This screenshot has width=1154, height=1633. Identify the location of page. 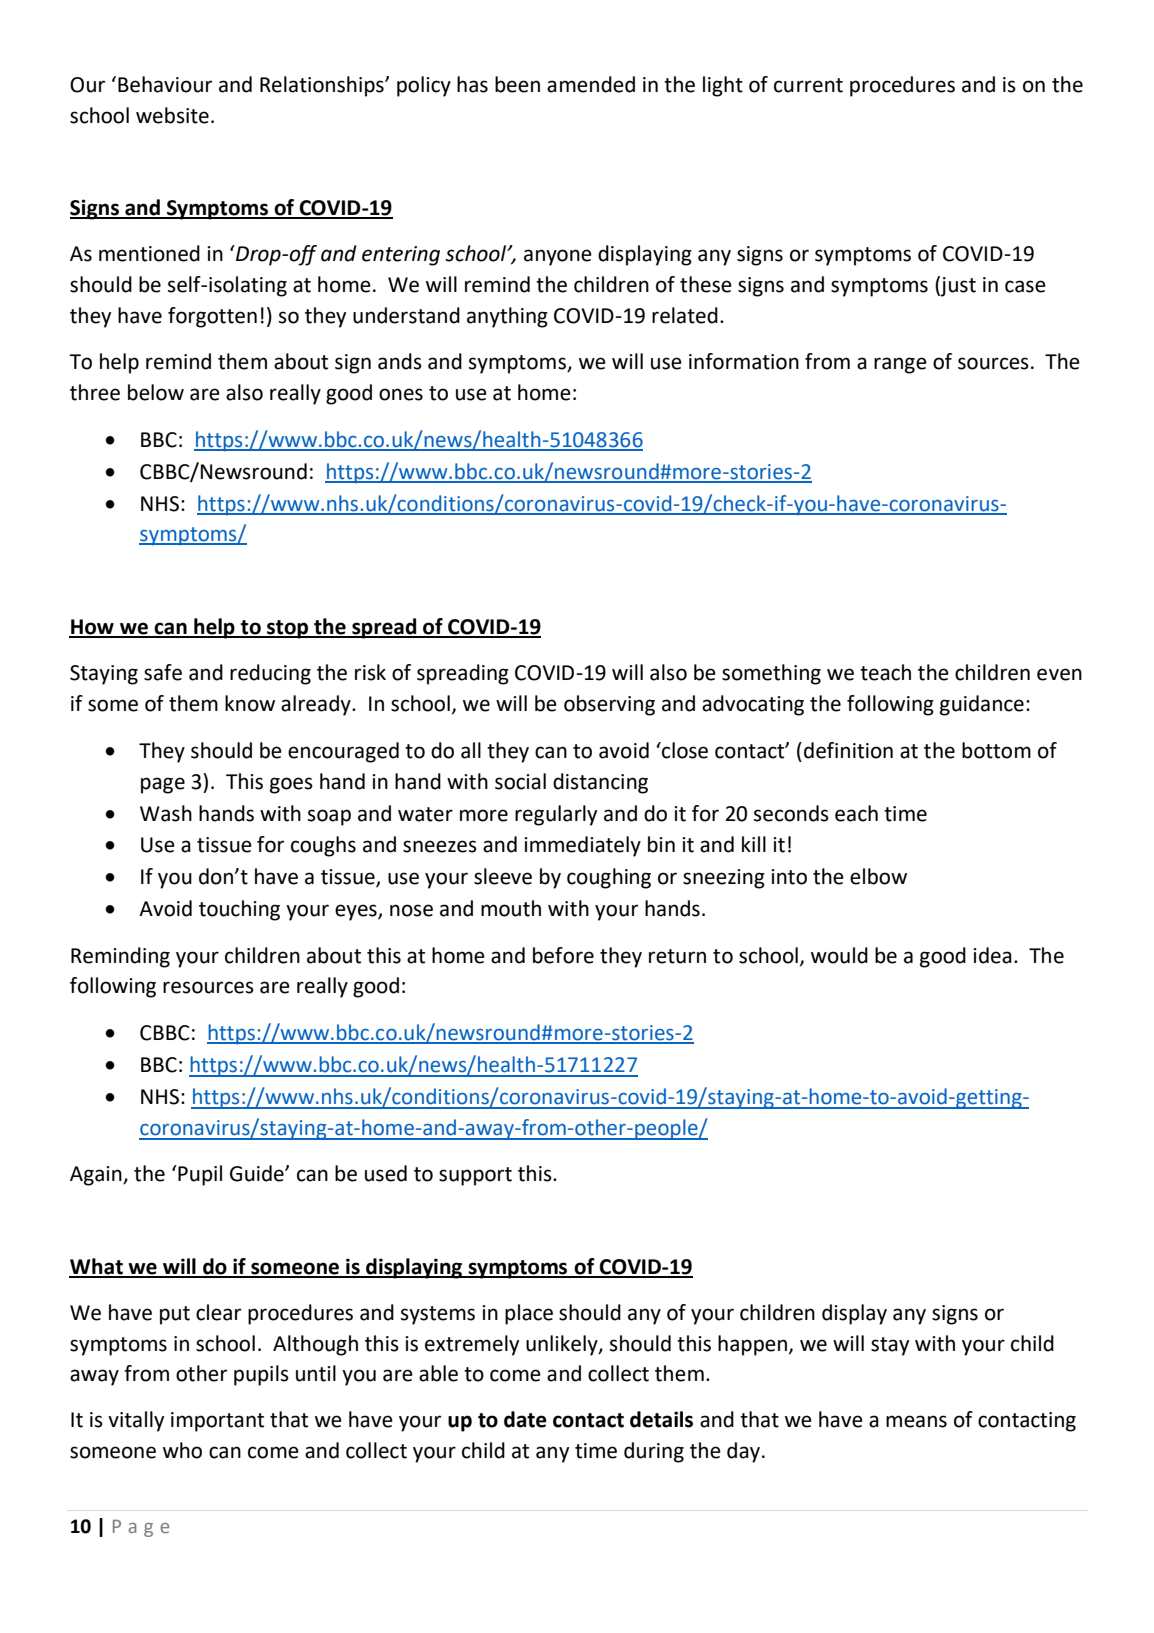
(163, 785).
